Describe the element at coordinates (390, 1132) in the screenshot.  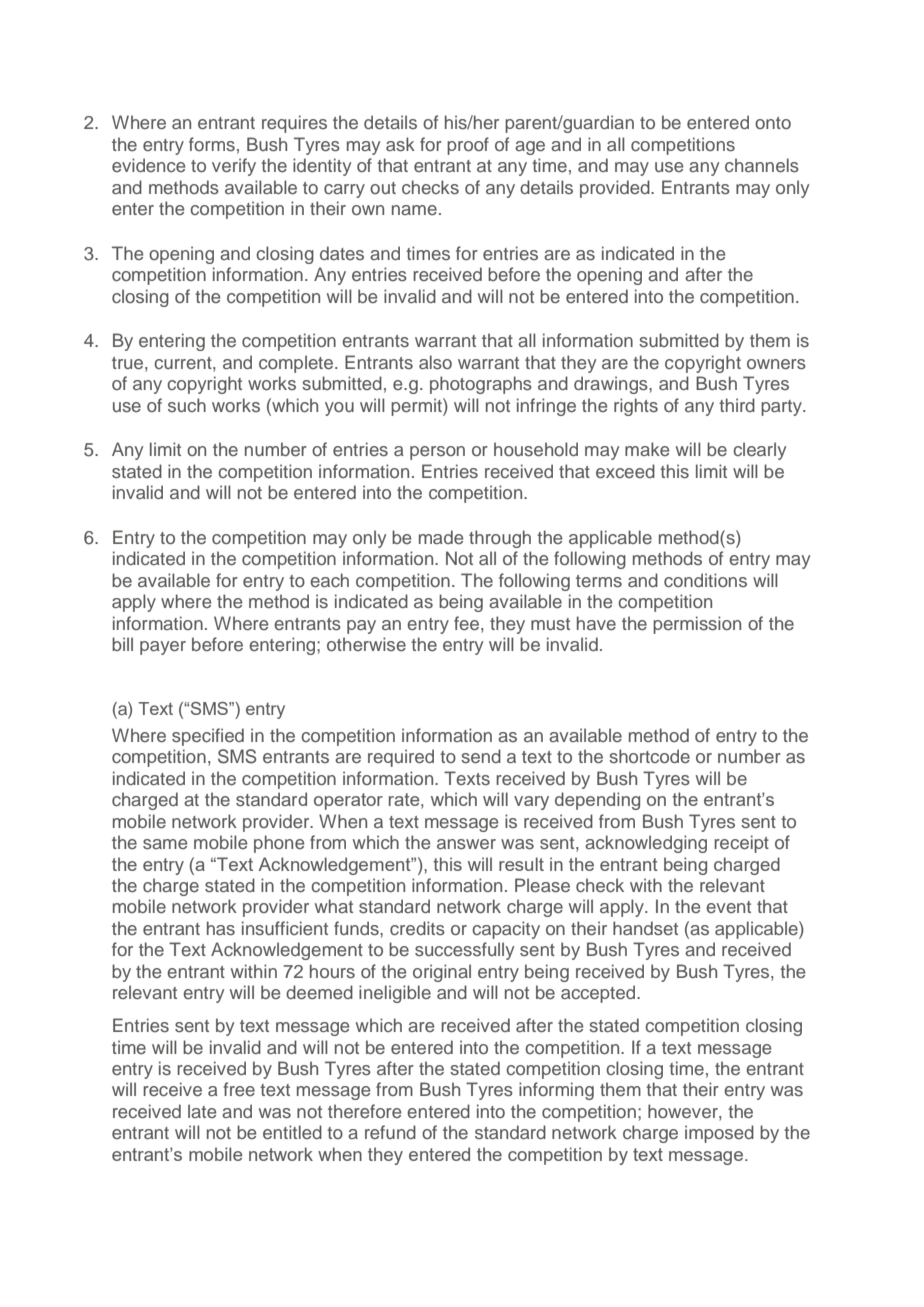
I see `refund` at that location.
